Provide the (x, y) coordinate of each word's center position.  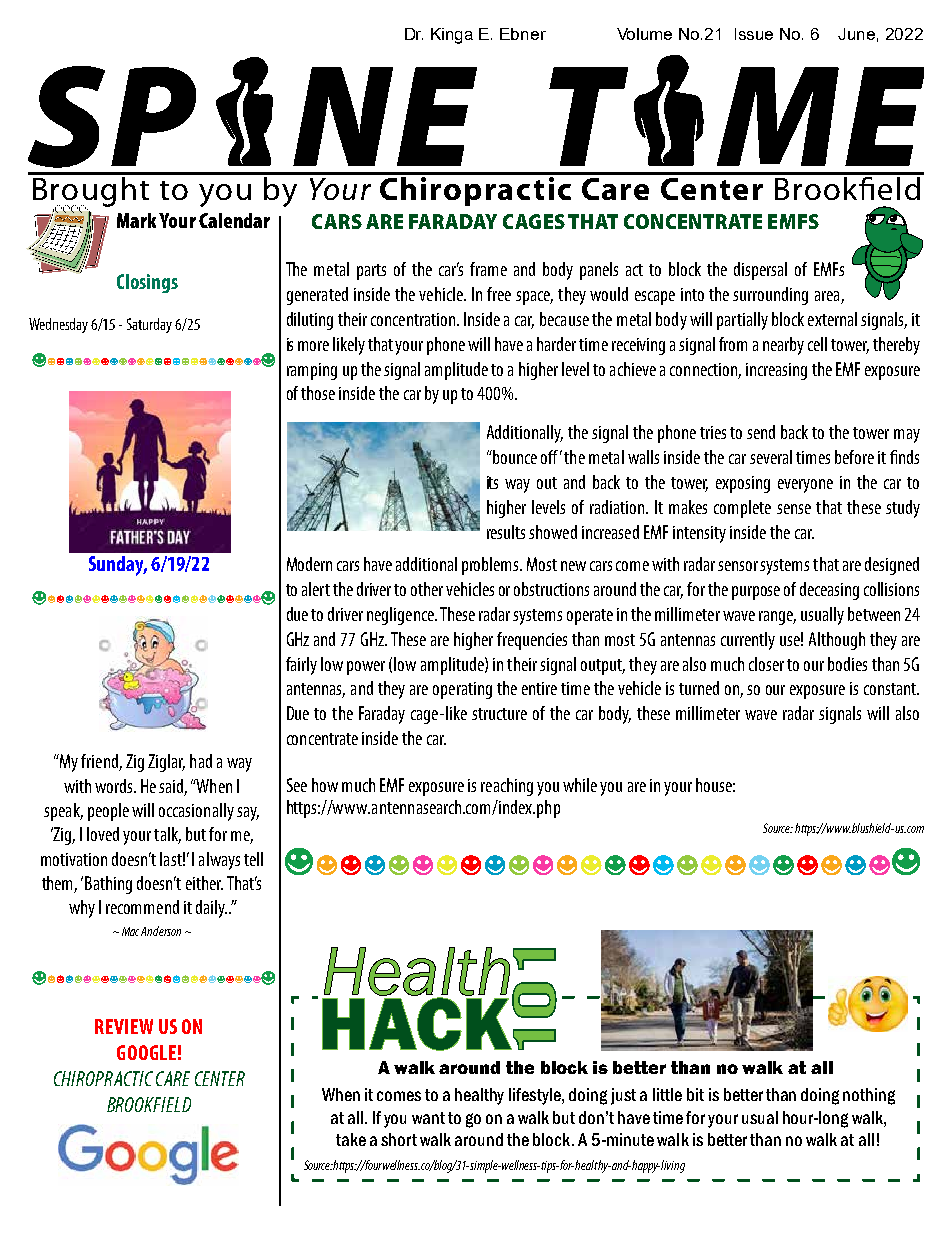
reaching (507, 787)
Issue (754, 34)
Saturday (149, 325)
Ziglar (166, 763)
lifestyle (536, 1096)
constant (891, 689)
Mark (136, 220)
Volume (644, 34)
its (492, 482)
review (124, 1026)
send (761, 432)
